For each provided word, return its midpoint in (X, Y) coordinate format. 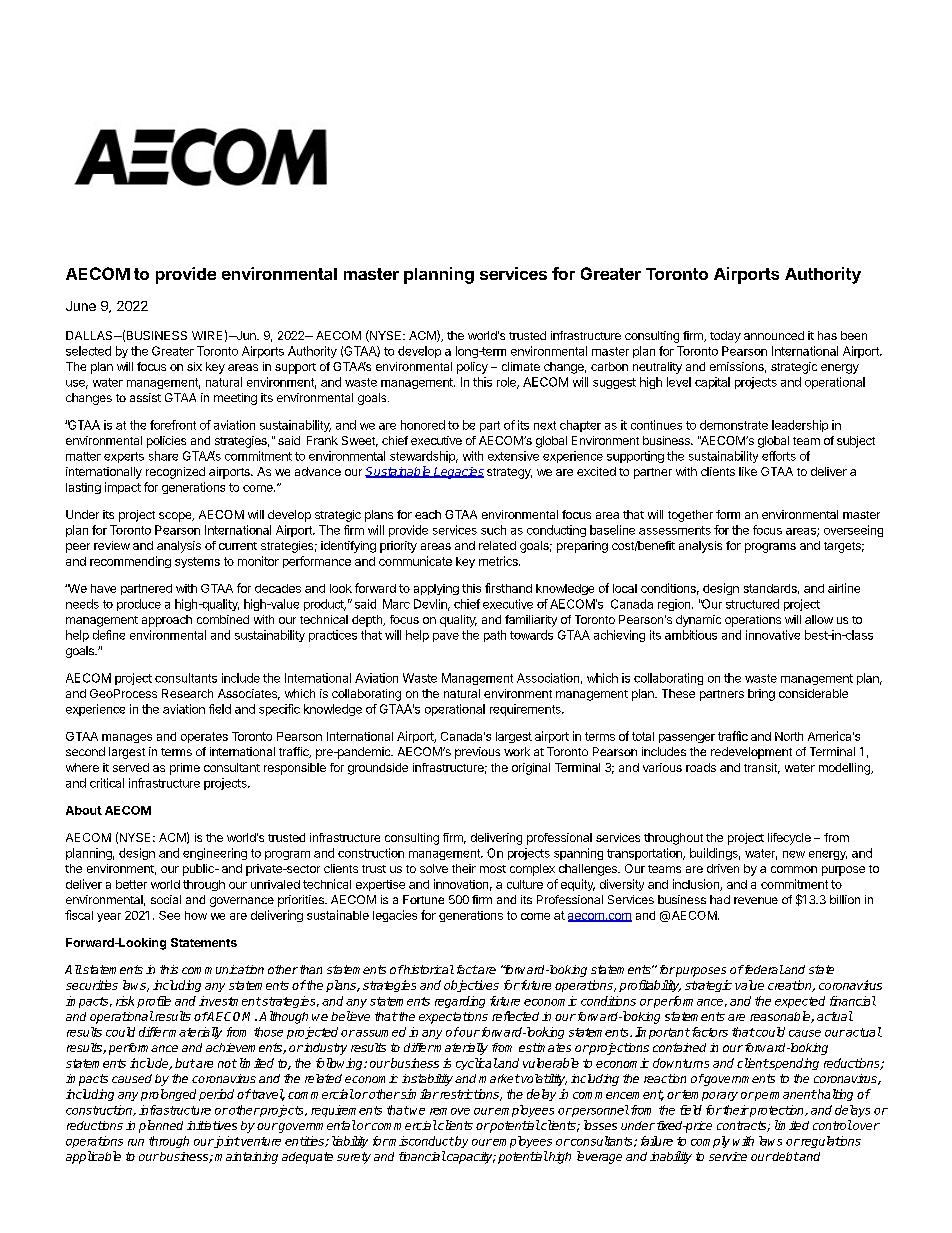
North (789, 736)
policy (472, 368)
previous (477, 753)
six (194, 366)
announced (774, 335)
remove (450, 1111)
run (136, 1142)
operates (204, 737)
